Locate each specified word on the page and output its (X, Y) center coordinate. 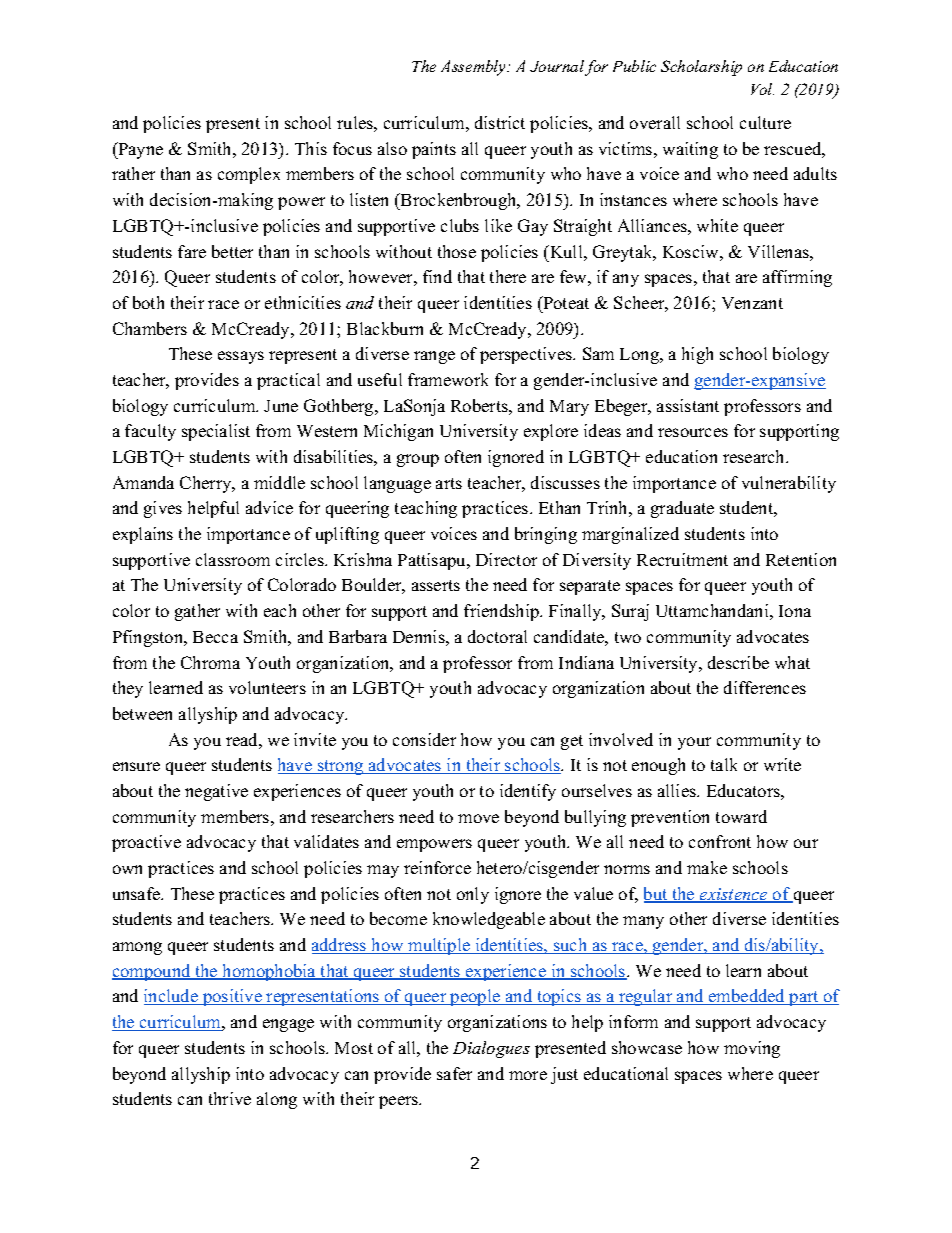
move (478, 818)
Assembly (475, 68)
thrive (230, 1098)
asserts (436, 585)
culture (765, 122)
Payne (139, 150)
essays (241, 357)
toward (741, 816)
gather (197, 612)
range (434, 357)
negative (216, 792)
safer (454, 1073)
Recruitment (682, 559)
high (697, 355)
